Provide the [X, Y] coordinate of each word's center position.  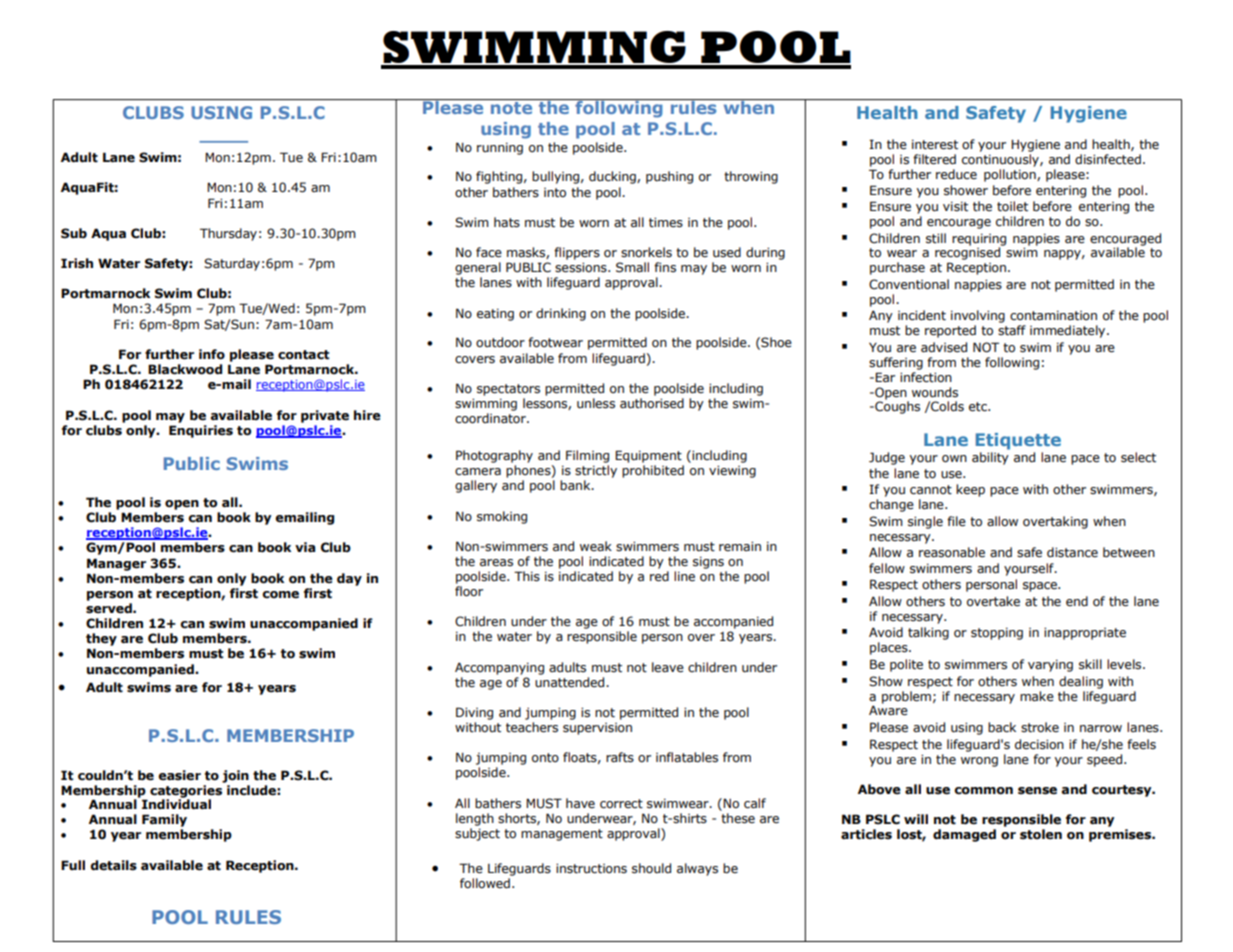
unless [596, 403]
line [684, 576]
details [113, 865]
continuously [1001, 160]
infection [926, 377]
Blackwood [185, 369]
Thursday [228, 234]
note [511, 108]
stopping [997, 634]
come [280, 595]
